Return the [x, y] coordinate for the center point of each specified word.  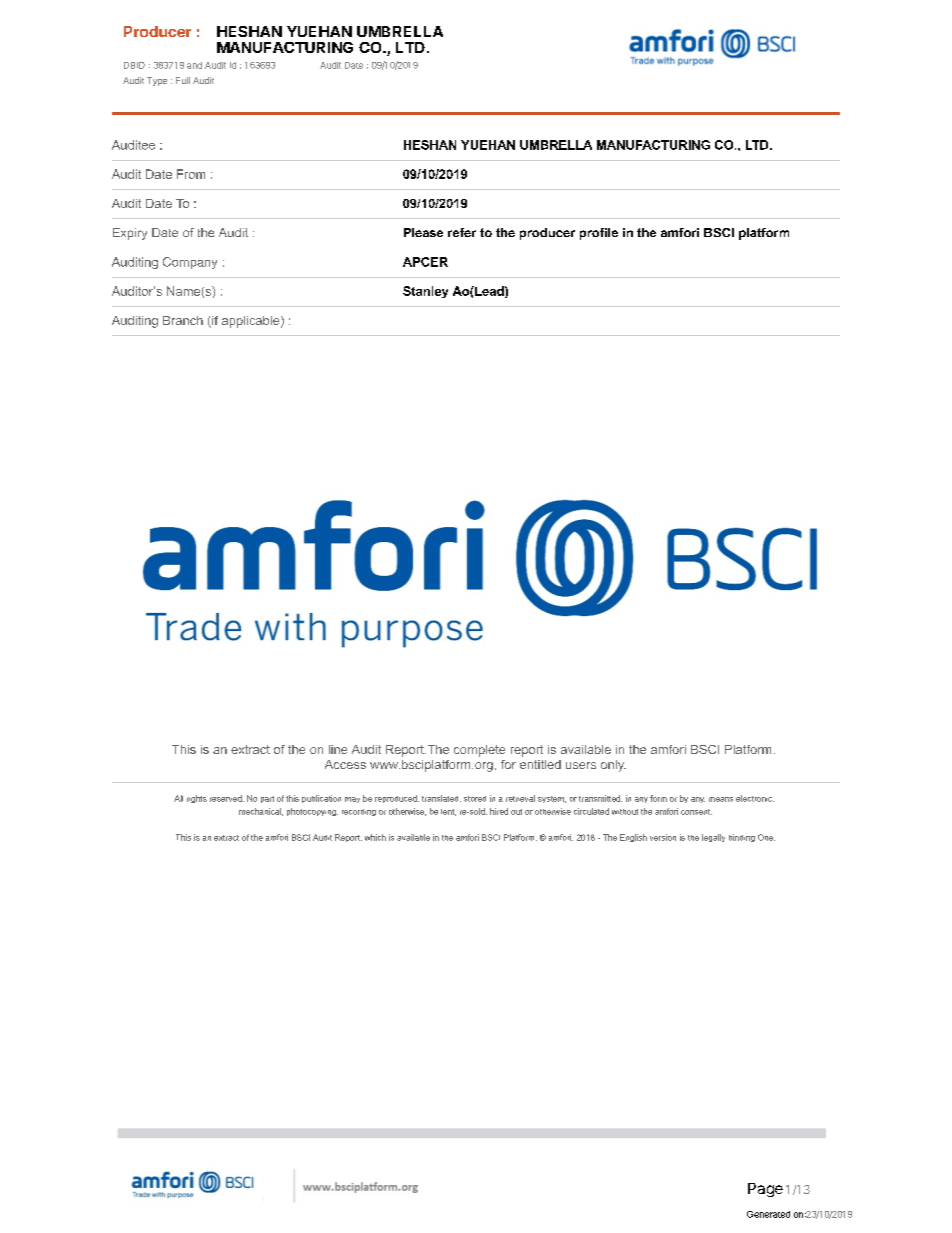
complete [479, 751]
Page [765, 1190]
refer [462, 232]
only [613, 766]
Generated [768, 1214]
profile [599, 234]
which [375, 837]
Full [183, 80]
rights [197, 799]
